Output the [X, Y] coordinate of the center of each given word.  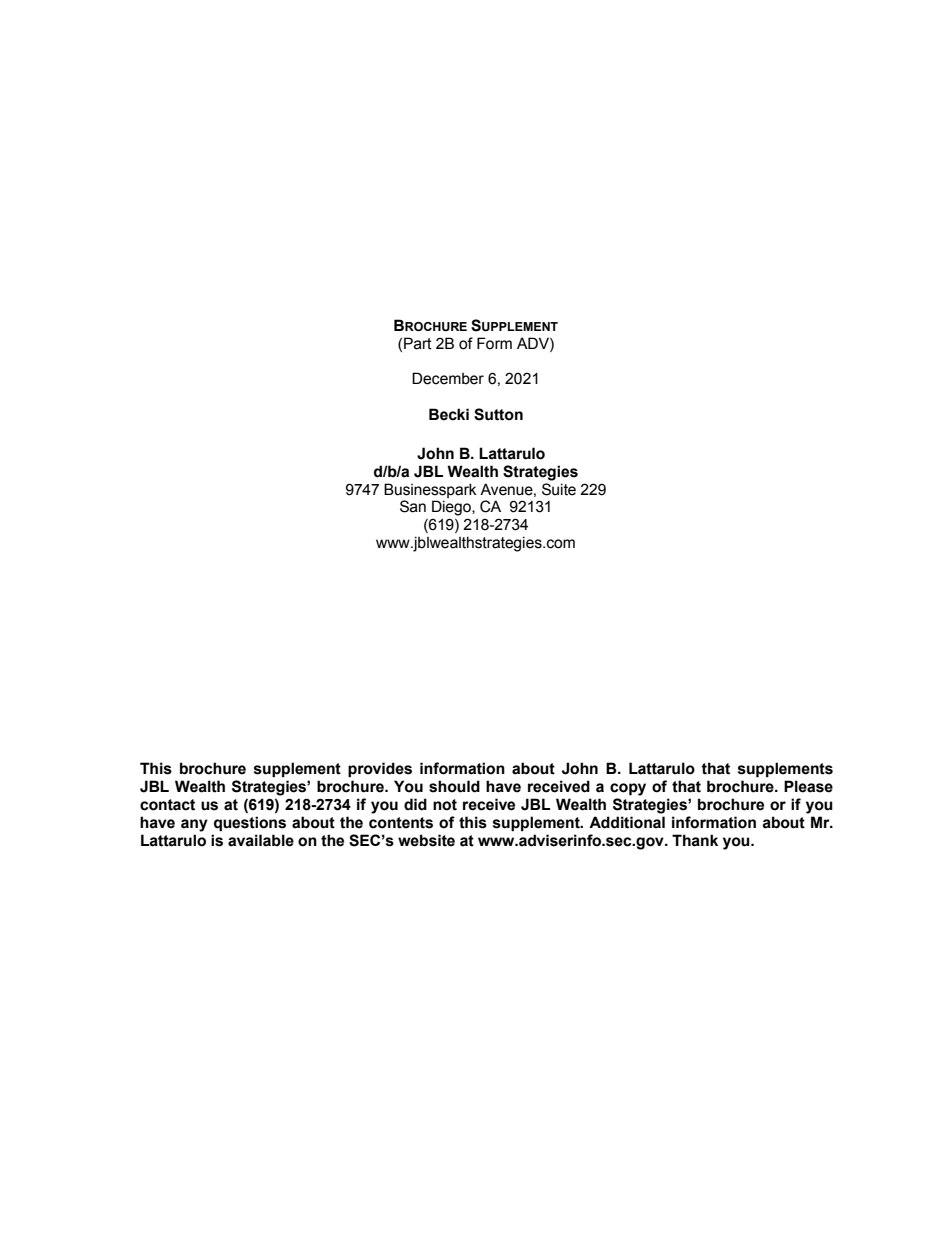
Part [418, 343]
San [413, 506]
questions [250, 824]
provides [380, 770]
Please [808, 786]
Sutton [498, 414]
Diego [452, 508]
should [454, 786]
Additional [627, 822]
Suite [559, 489]
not [445, 805]
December [448, 378]
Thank [695, 840]
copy [628, 789]
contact [167, 805]
